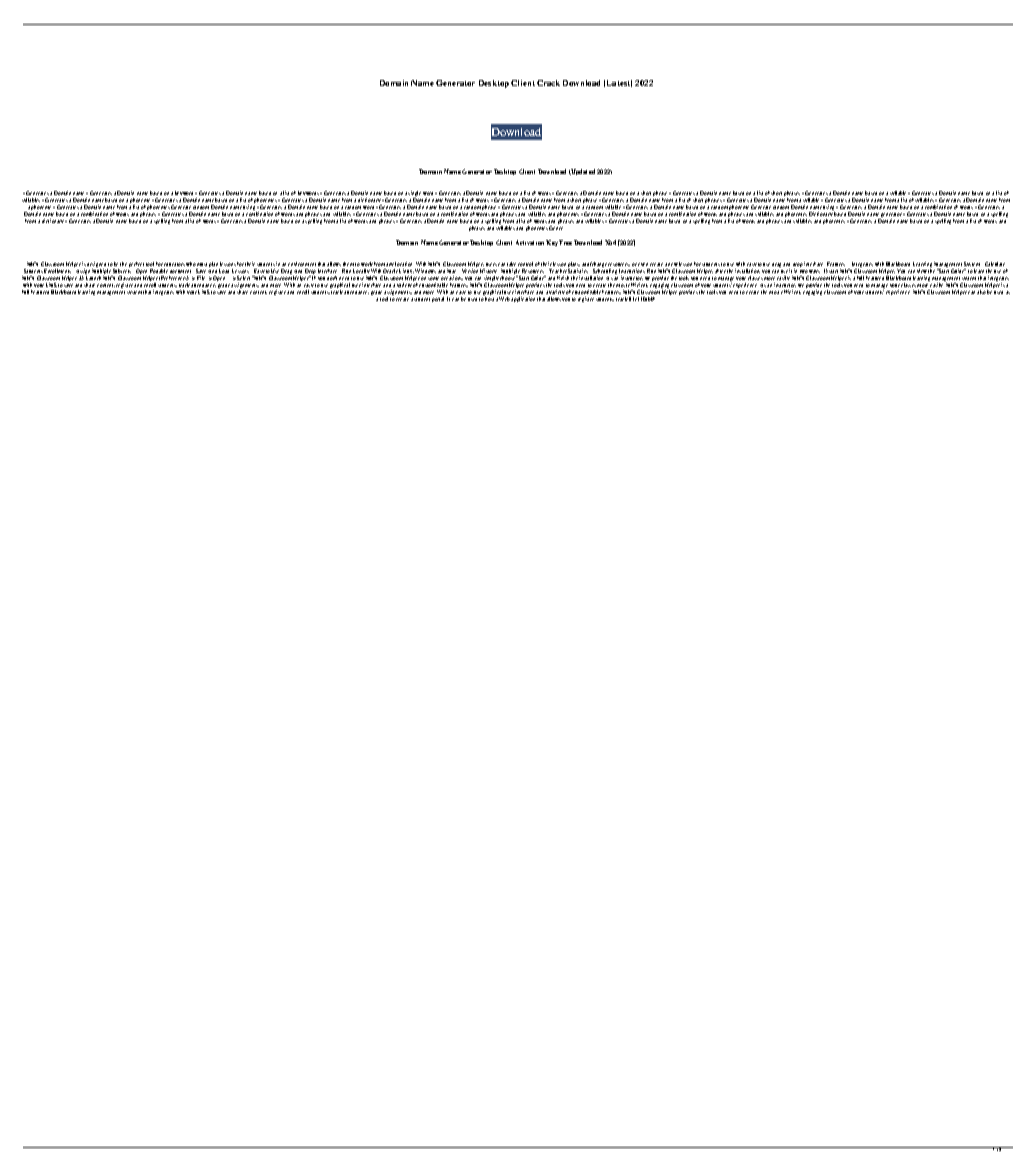 This page has height=1163, width=1036. What do you see at coordinates (414, 195) in the page?
I see `single` at bounding box center [414, 195].
